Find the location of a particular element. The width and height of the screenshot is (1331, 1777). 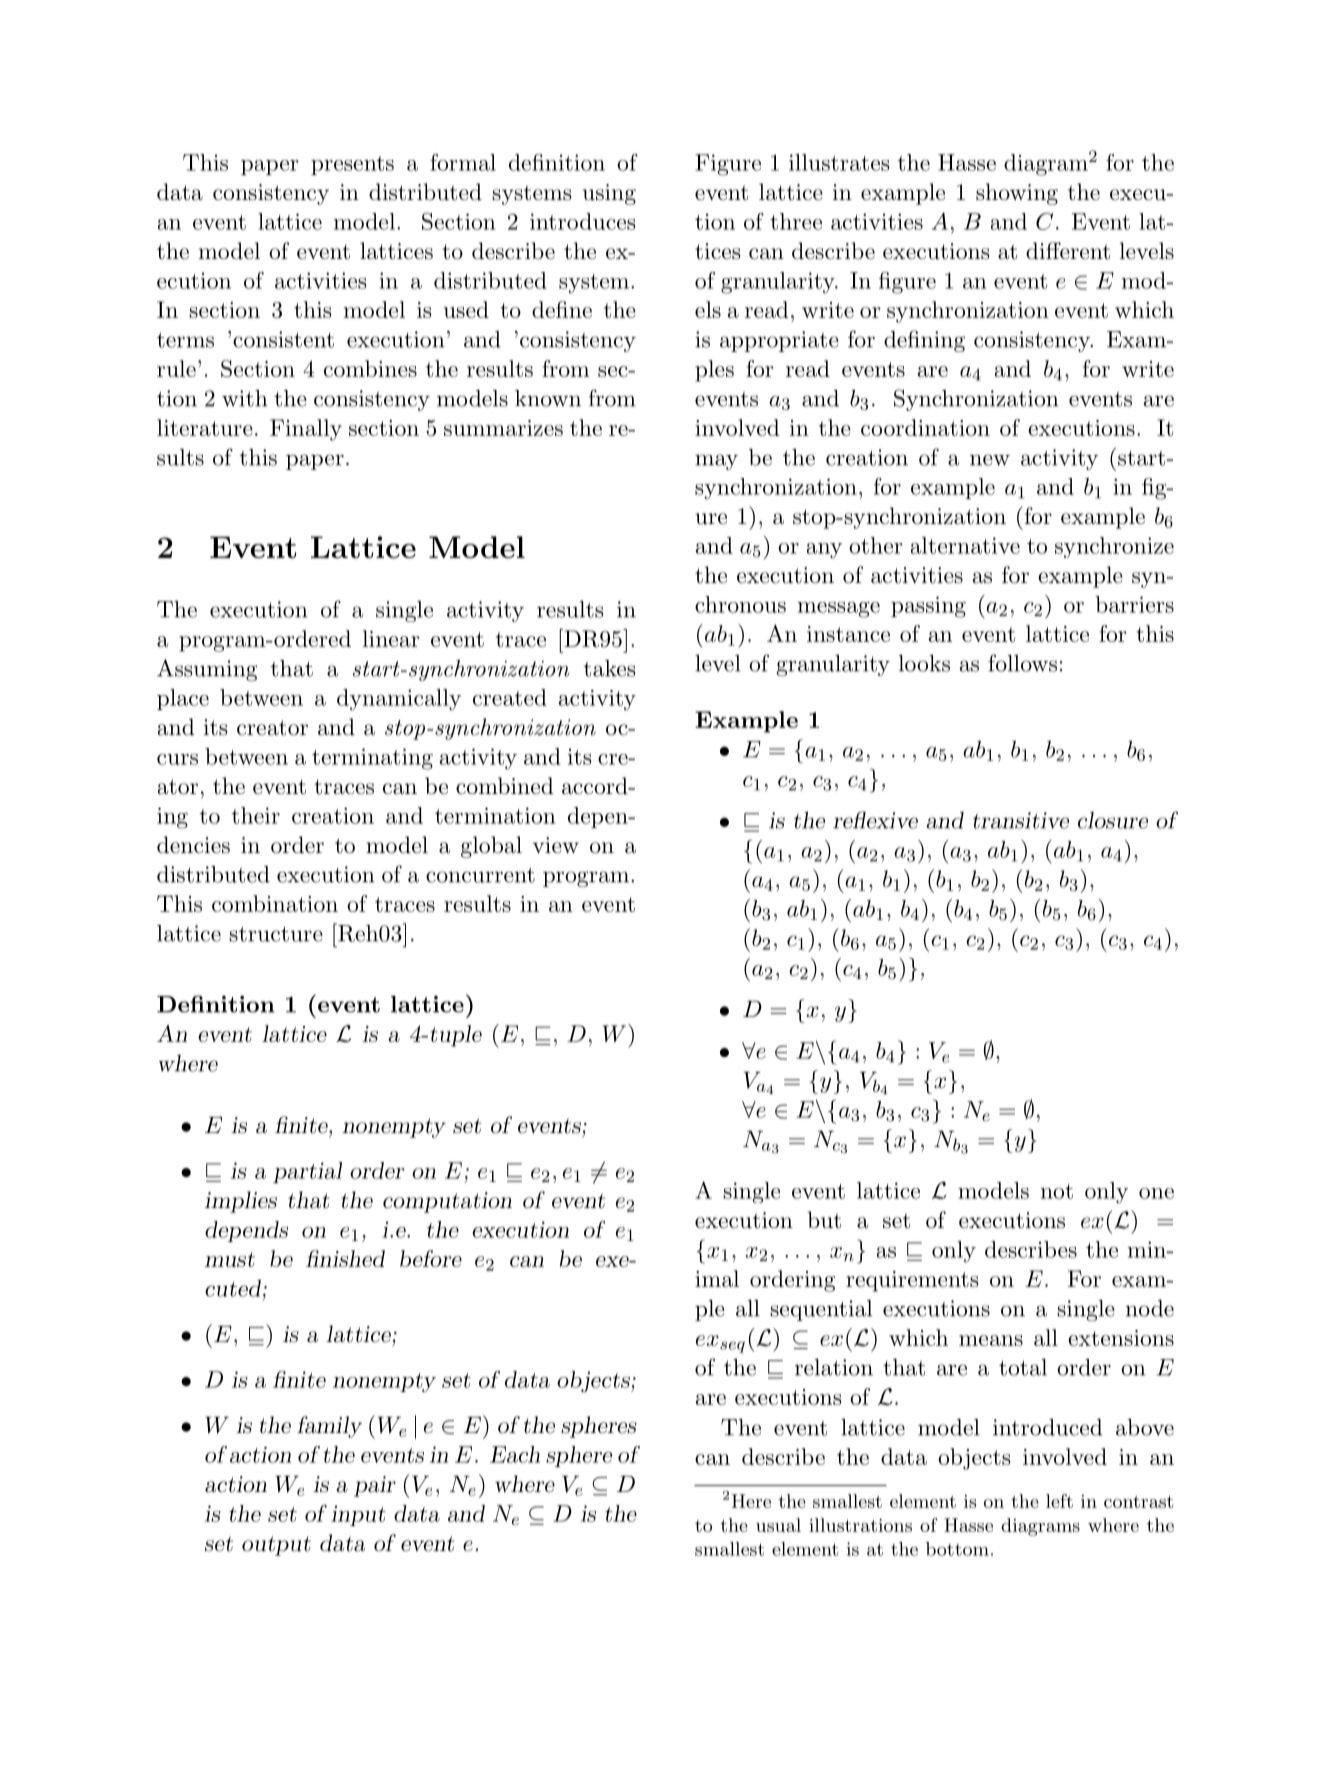

transitive is located at coordinates (1021, 820).
